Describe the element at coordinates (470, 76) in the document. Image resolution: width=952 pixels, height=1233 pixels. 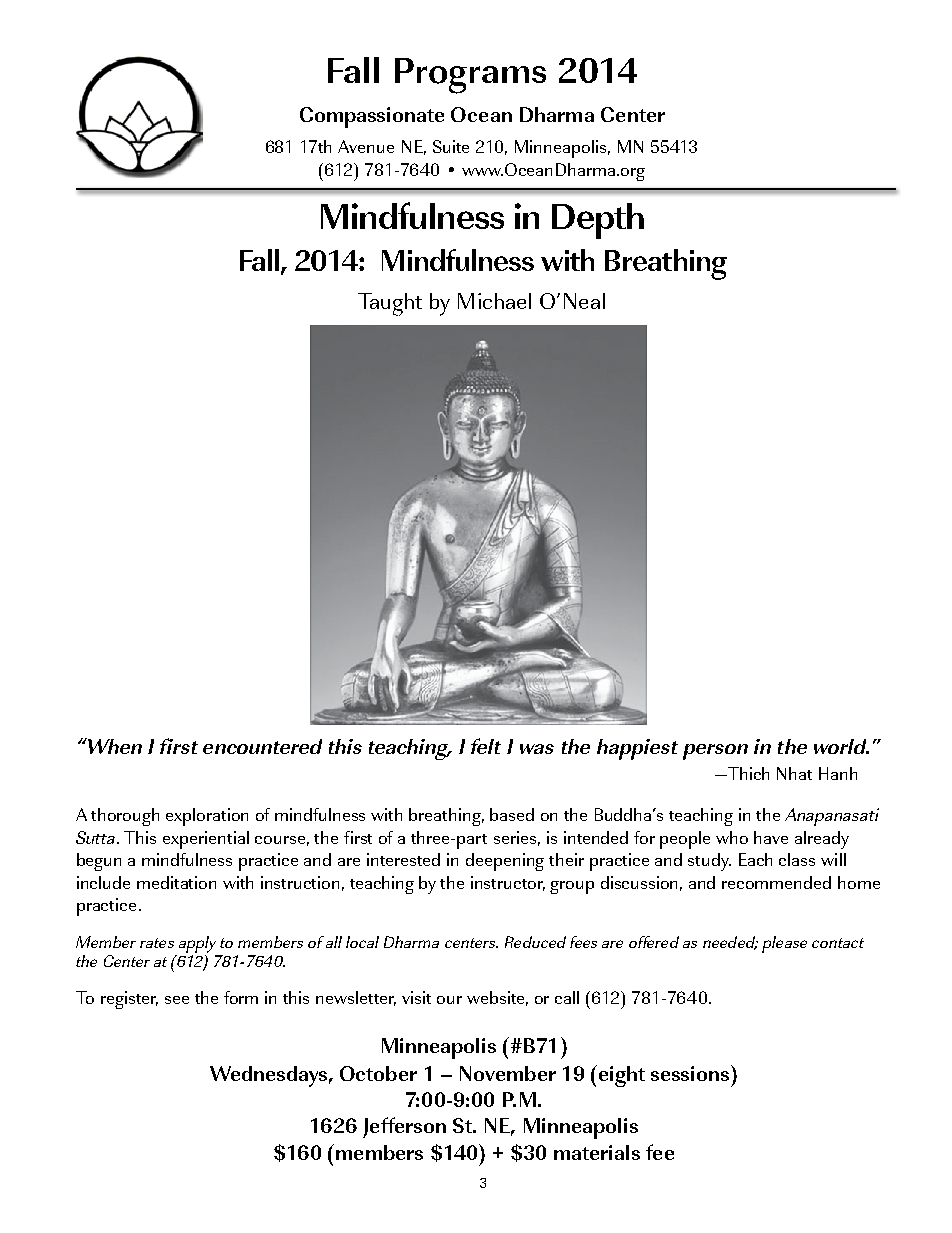
I see `Programs` at that location.
